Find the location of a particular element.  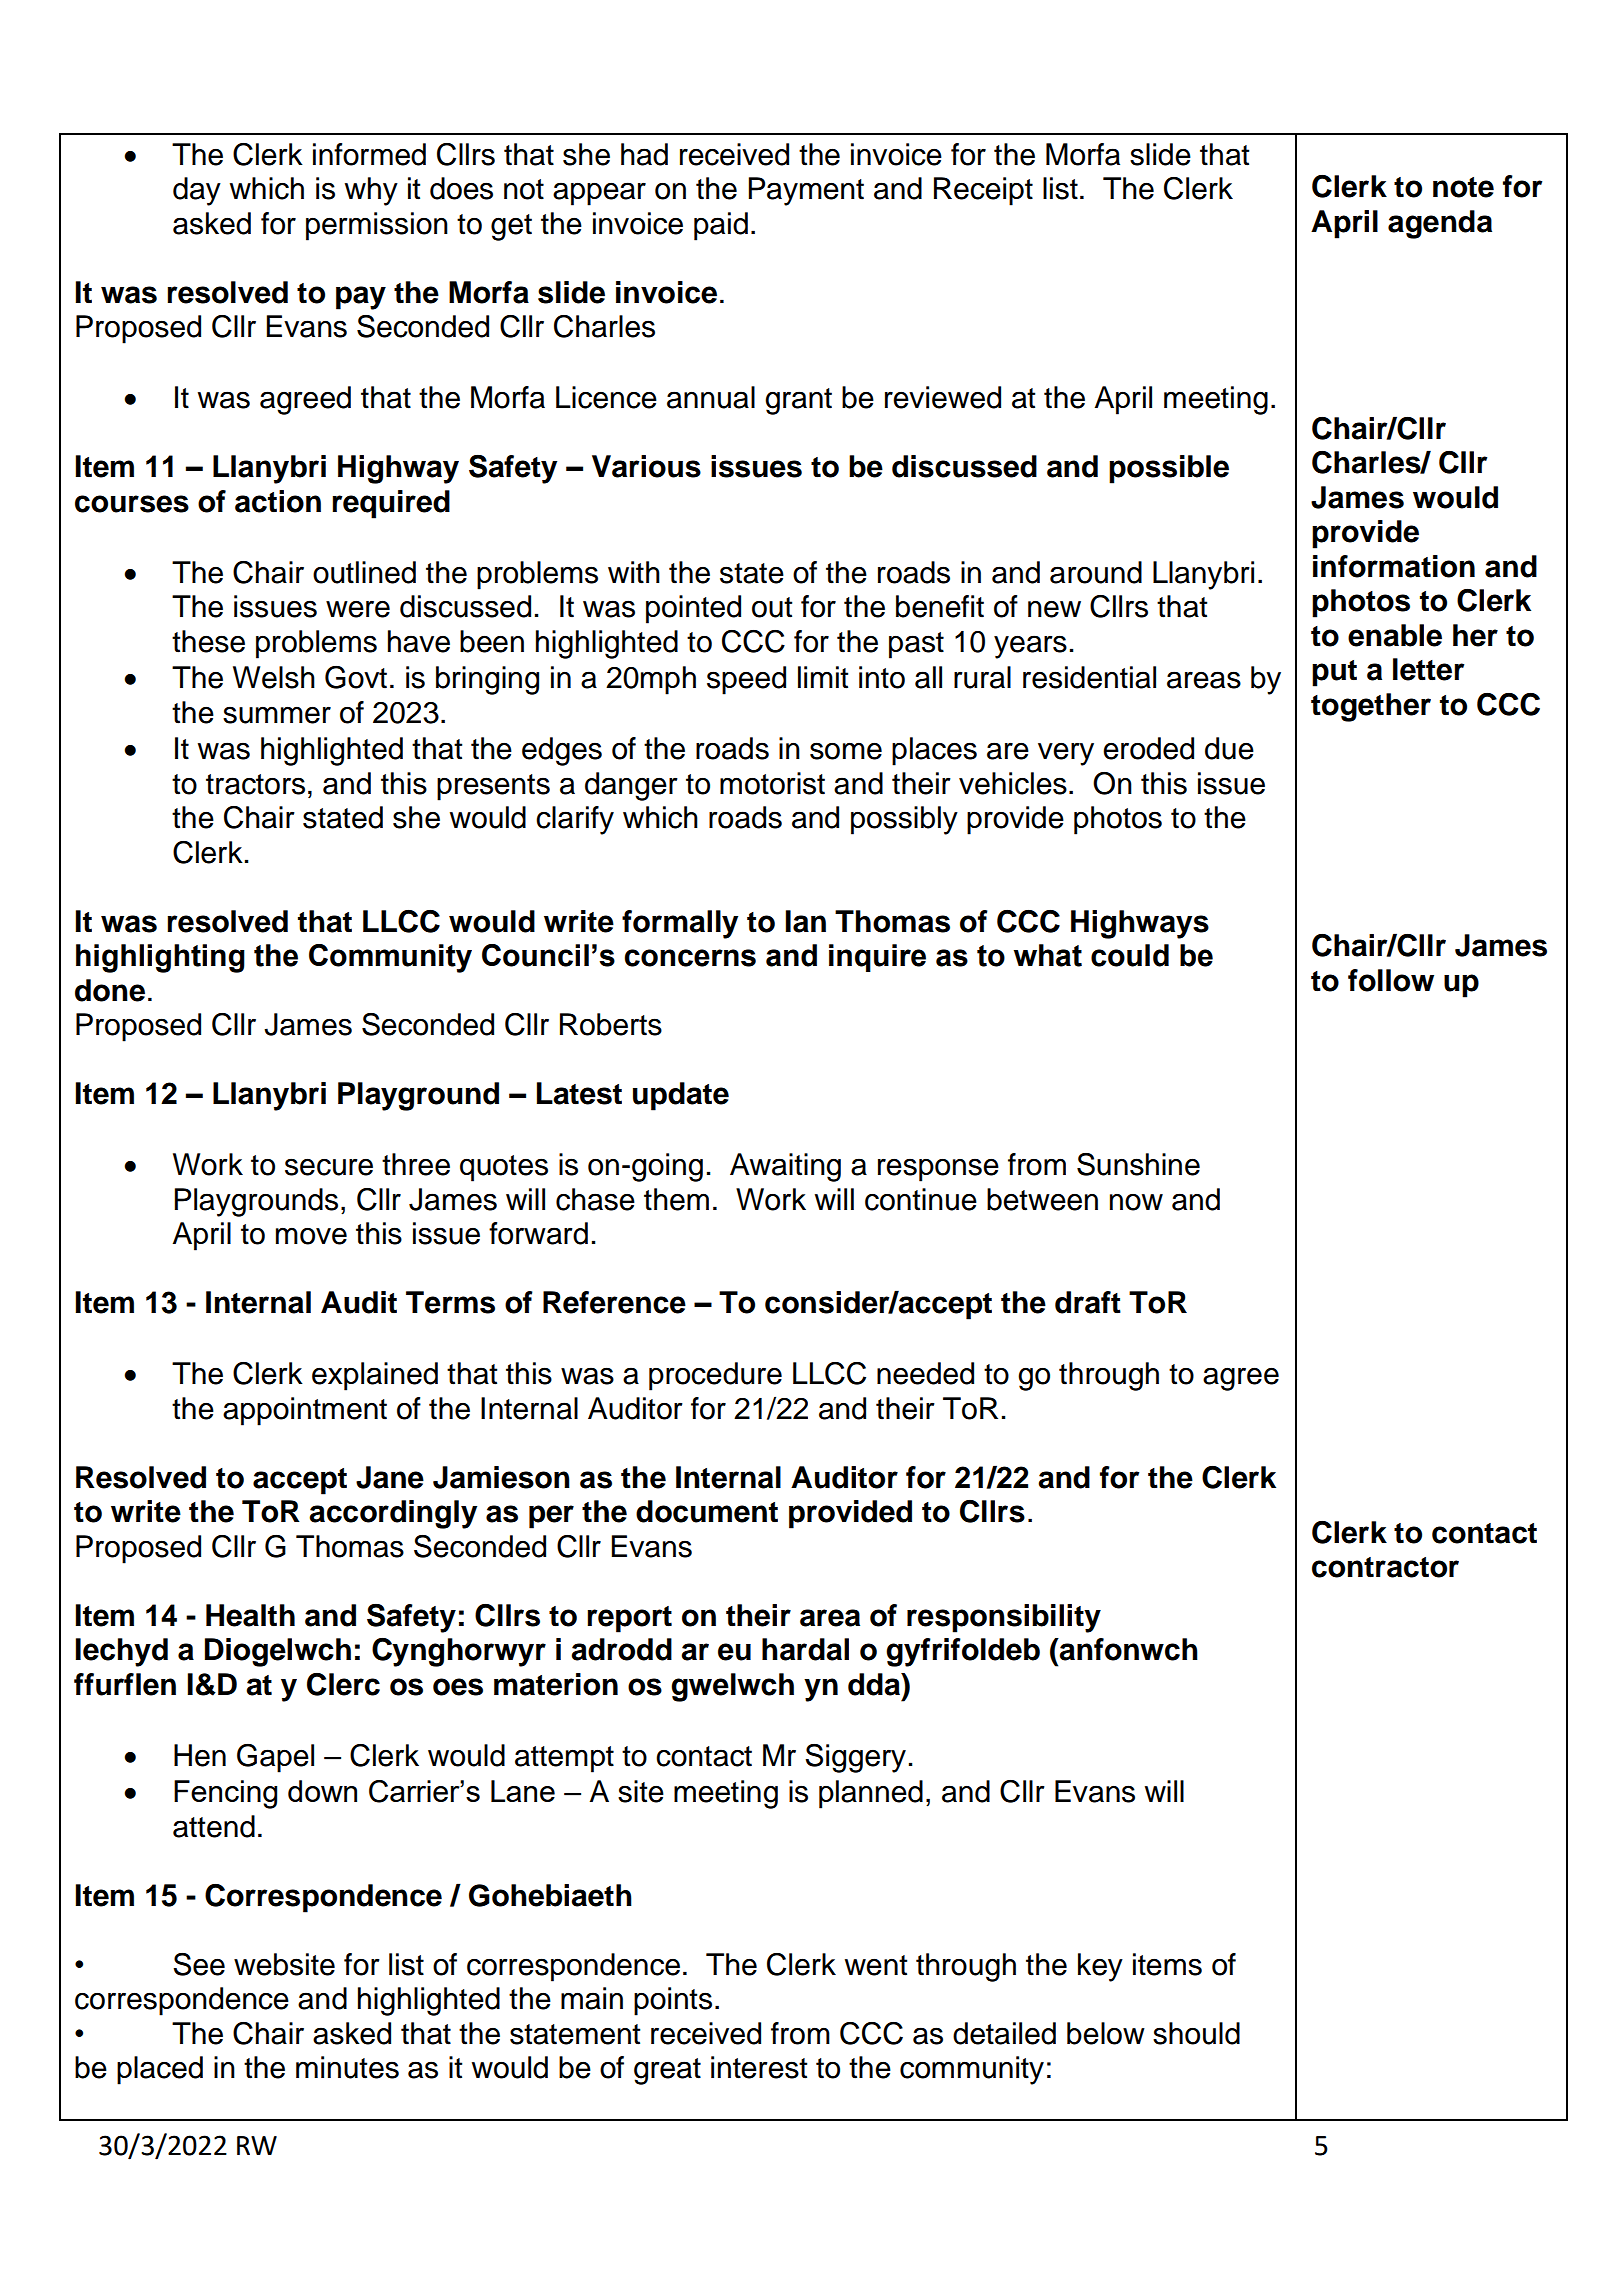

day is located at coordinates (197, 191).
